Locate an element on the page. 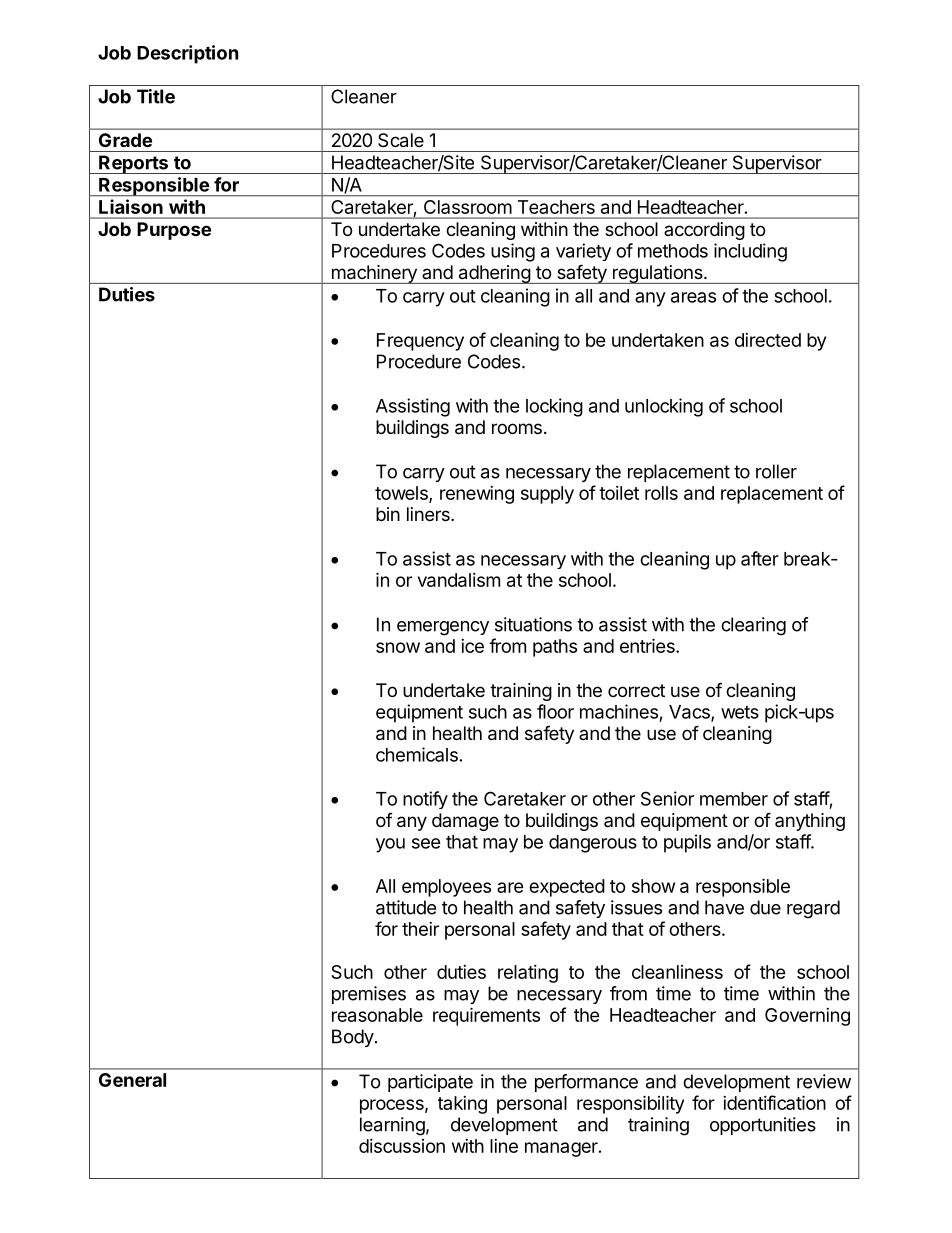 This page has width=952, height=1233. Description is located at coordinates (188, 54).
